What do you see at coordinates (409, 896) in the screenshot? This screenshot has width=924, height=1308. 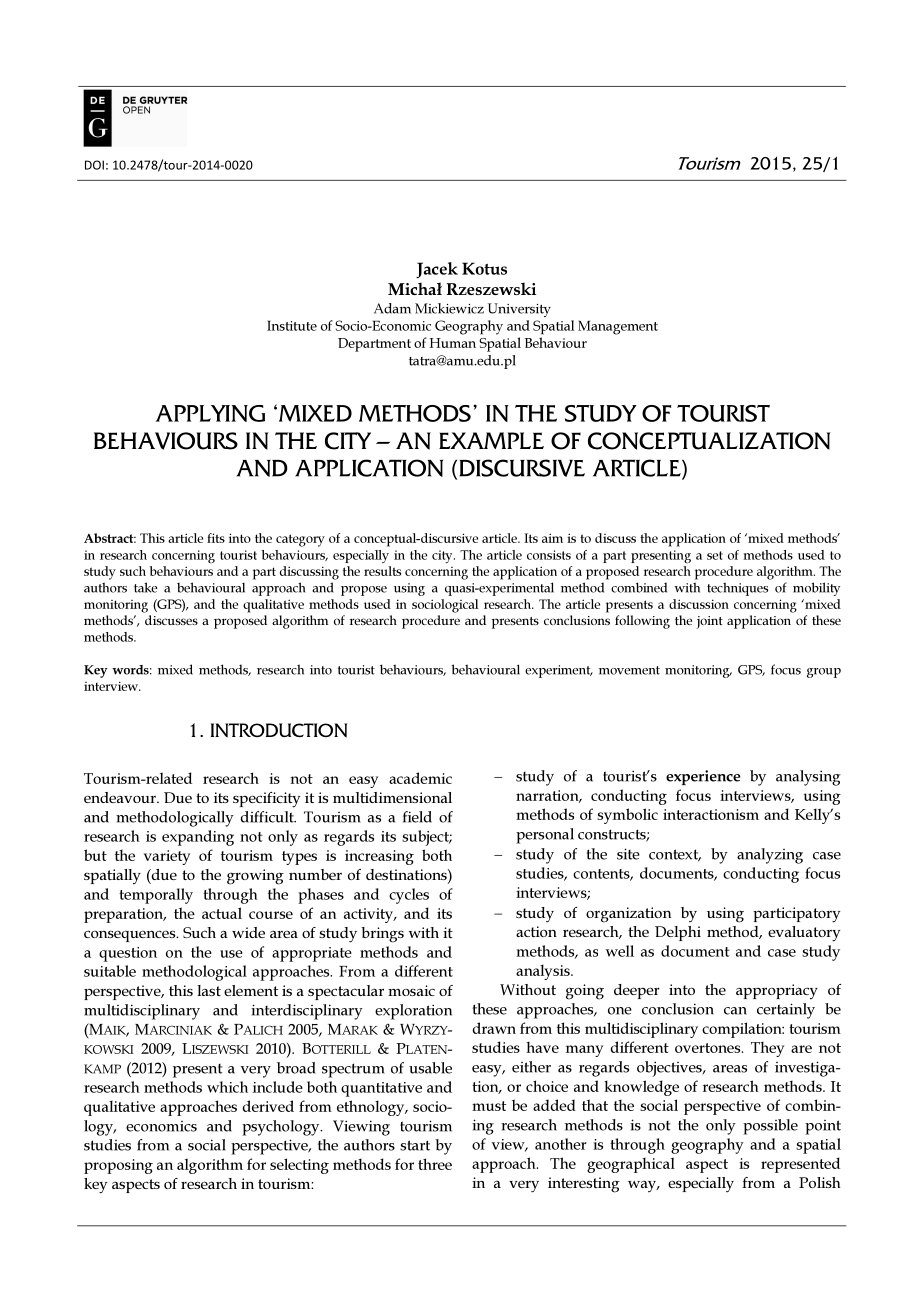 I see `cycles` at bounding box center [409, 896].
